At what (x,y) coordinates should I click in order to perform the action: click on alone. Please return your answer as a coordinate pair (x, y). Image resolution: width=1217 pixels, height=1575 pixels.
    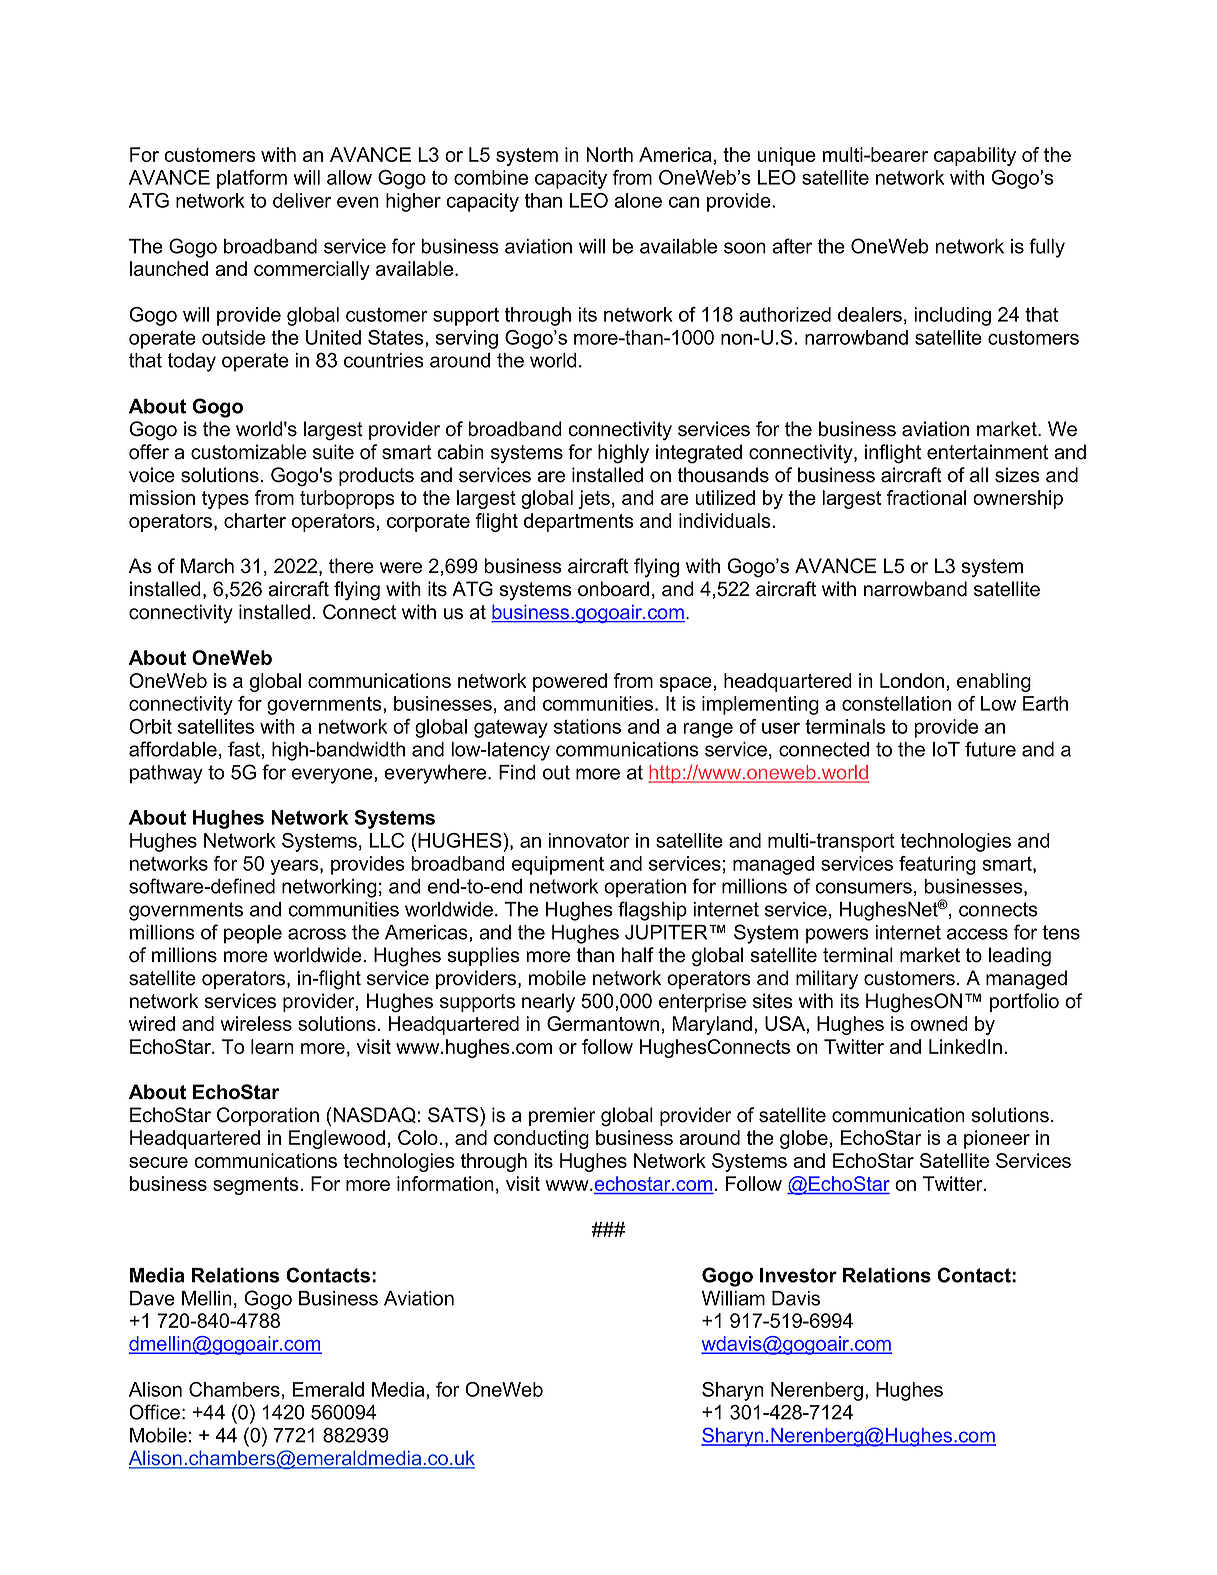
    Looking at the image, I should click on (638, 200).
